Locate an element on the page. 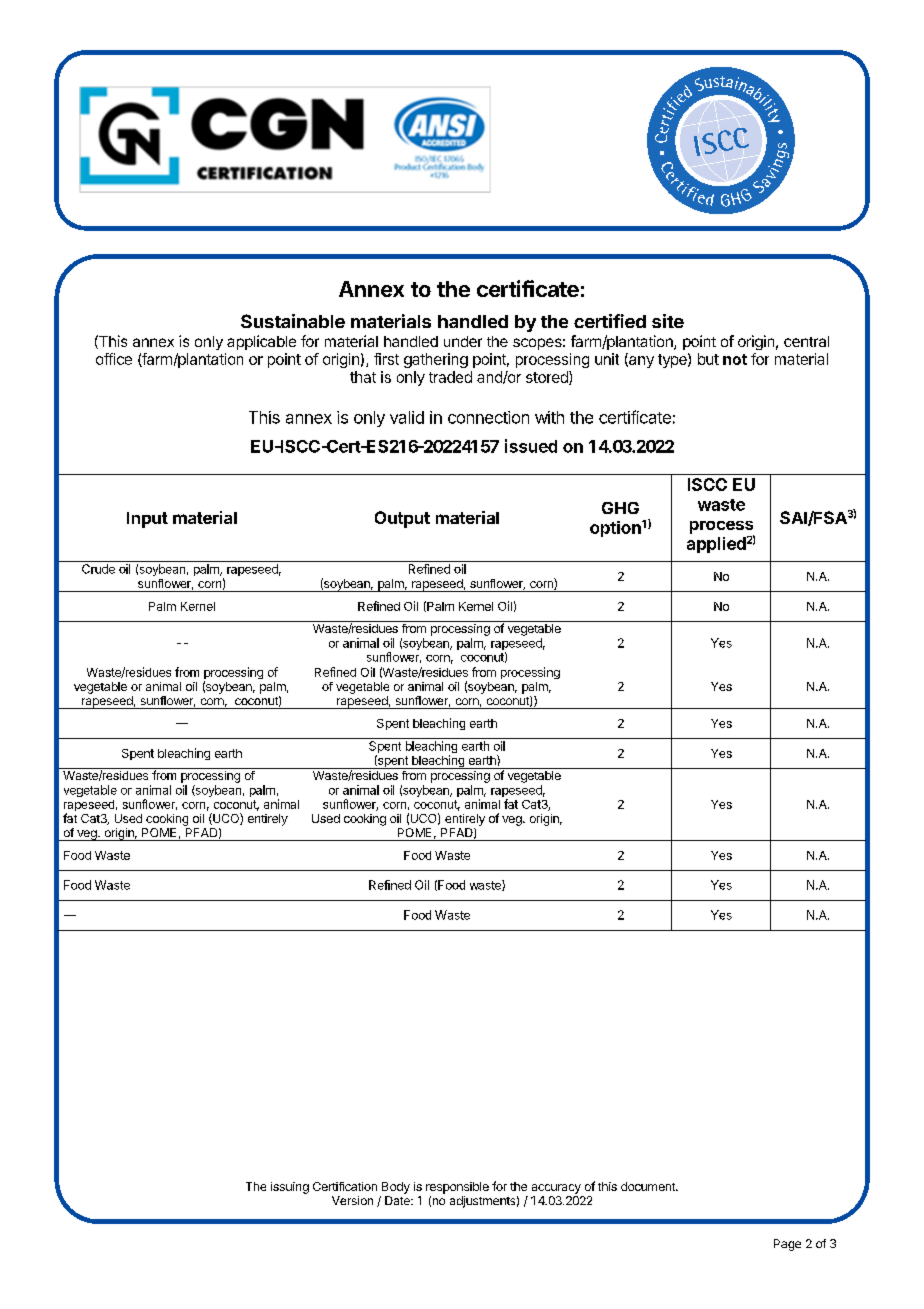  but is located at coordinates (708, 359).
